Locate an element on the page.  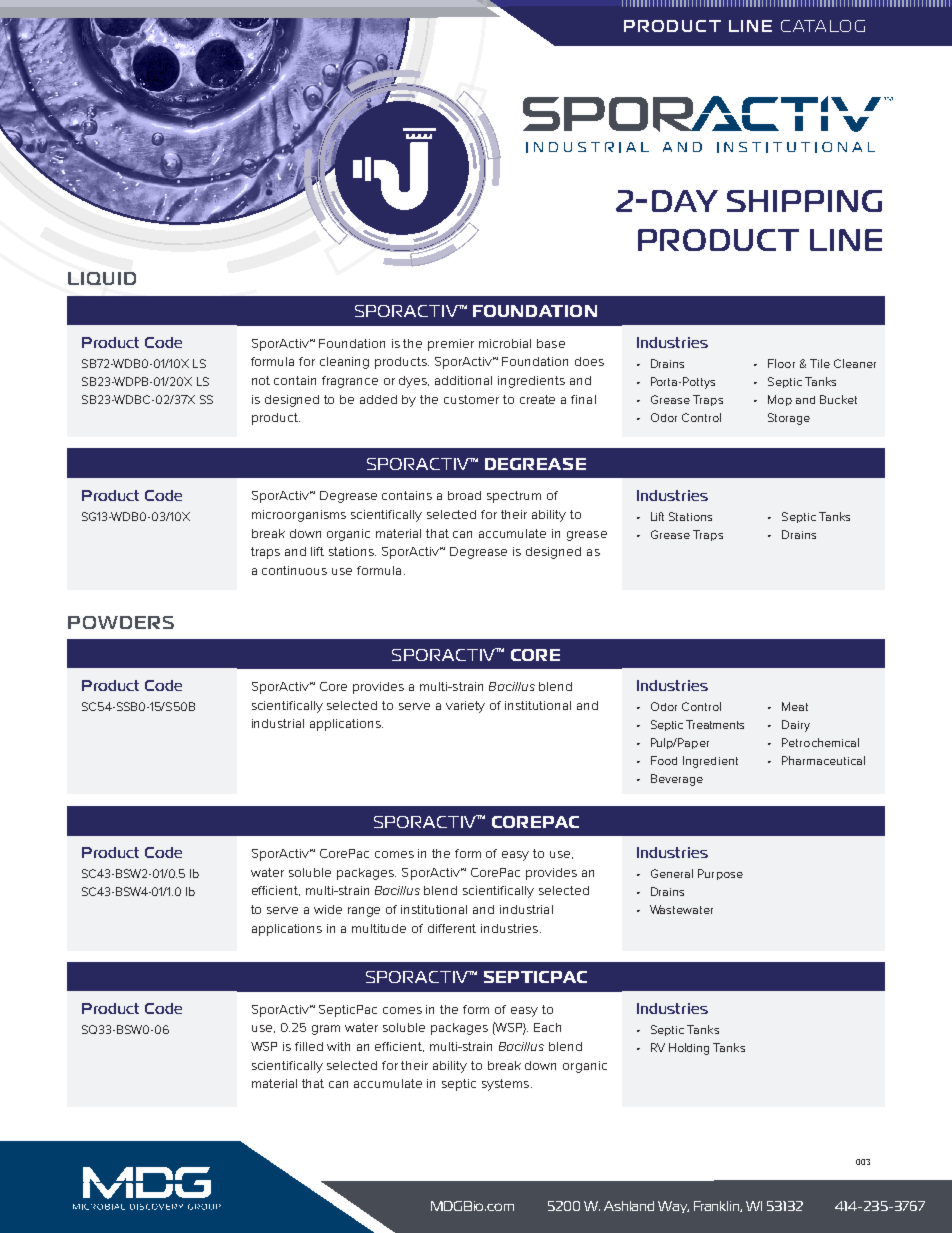
Storage is located at coordinates (789, 419).
